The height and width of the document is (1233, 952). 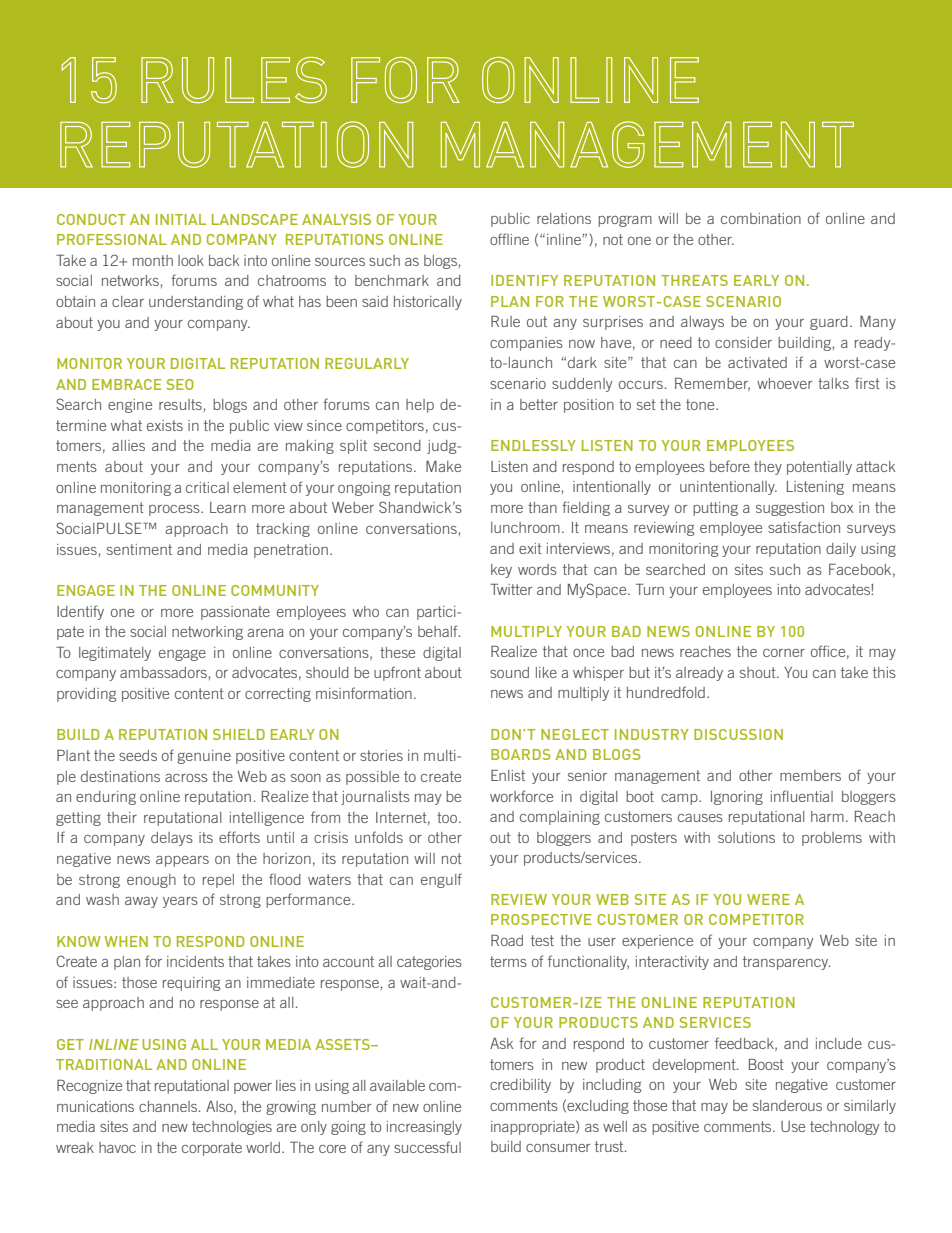 I want to click on combination, so click(x=761, y=218).
